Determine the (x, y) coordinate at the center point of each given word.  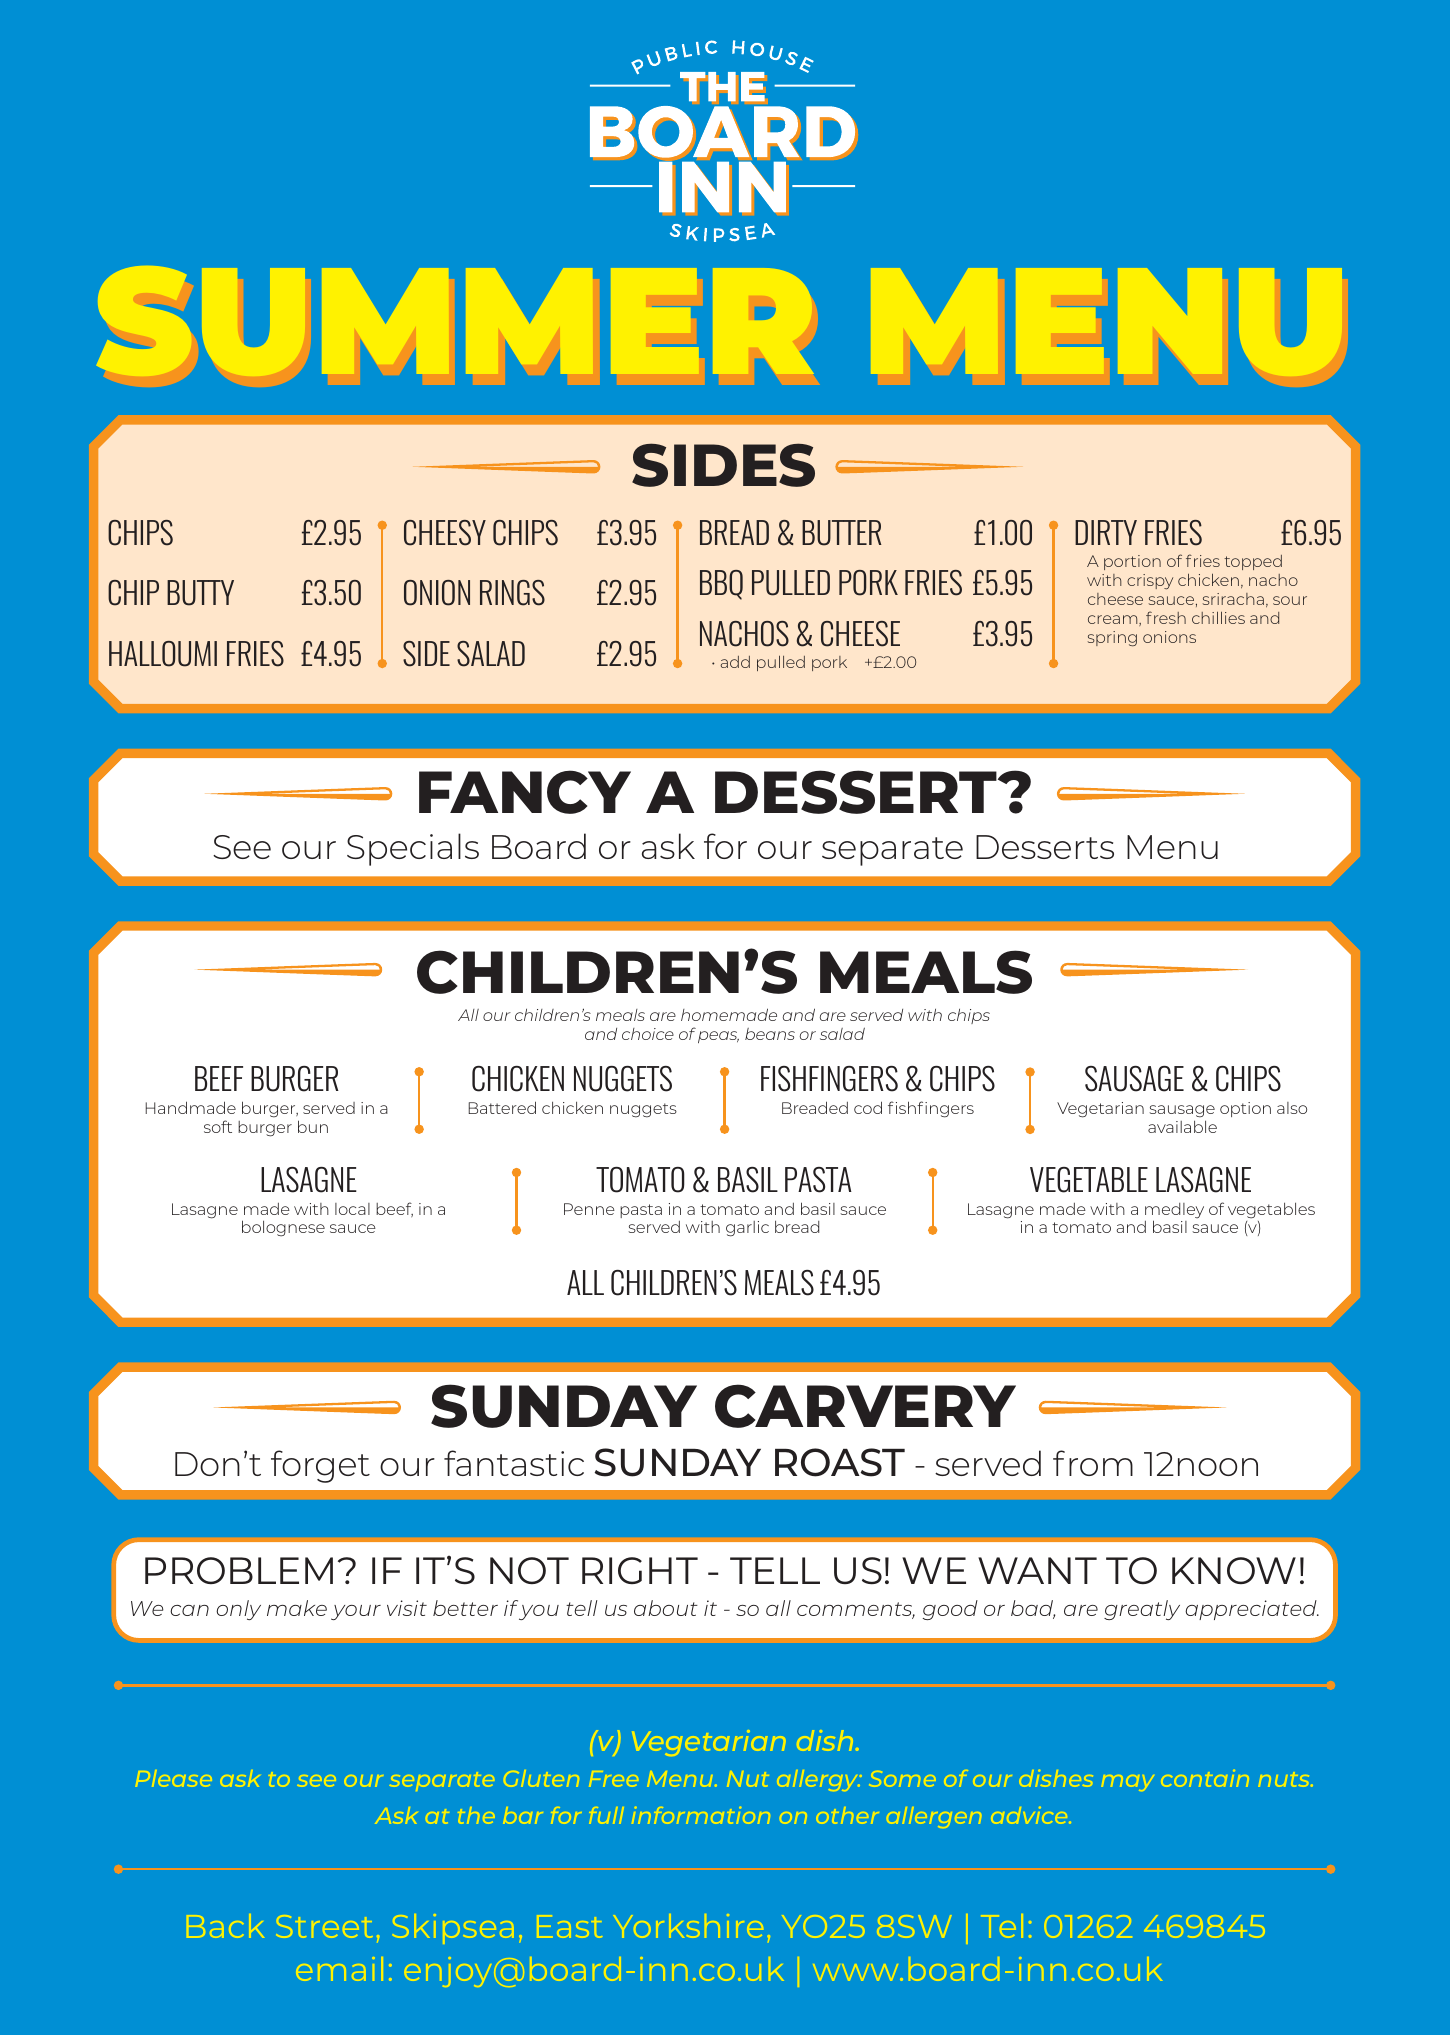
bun (313, 1126)
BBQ (721, 585)
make (297, 1608)
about (666, 1608)
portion (1132, 562)
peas (718, 1037)
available (1182, 1126)
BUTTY (200, 593)
